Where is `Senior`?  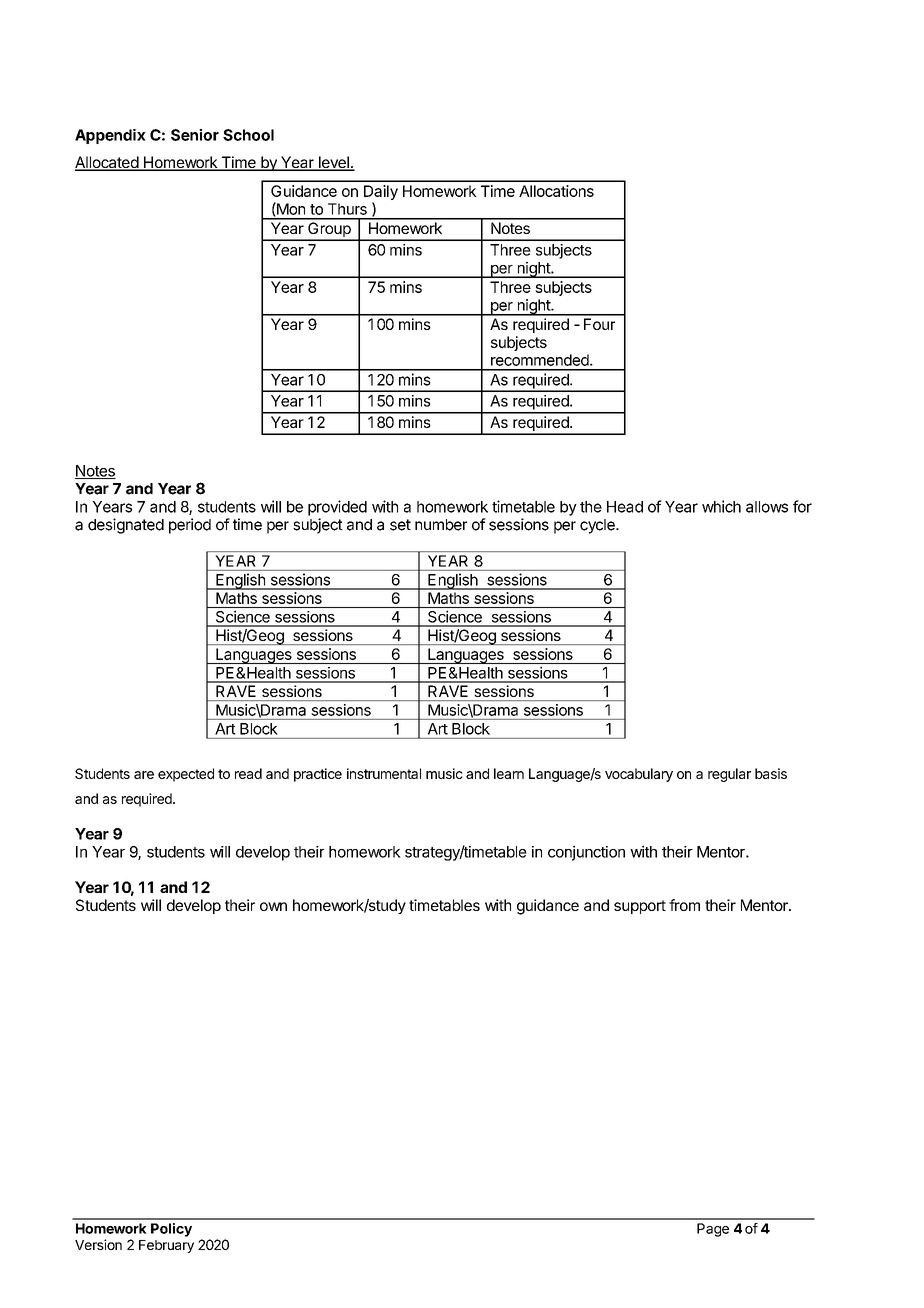
Senior is located at coordinates (195, 135).
